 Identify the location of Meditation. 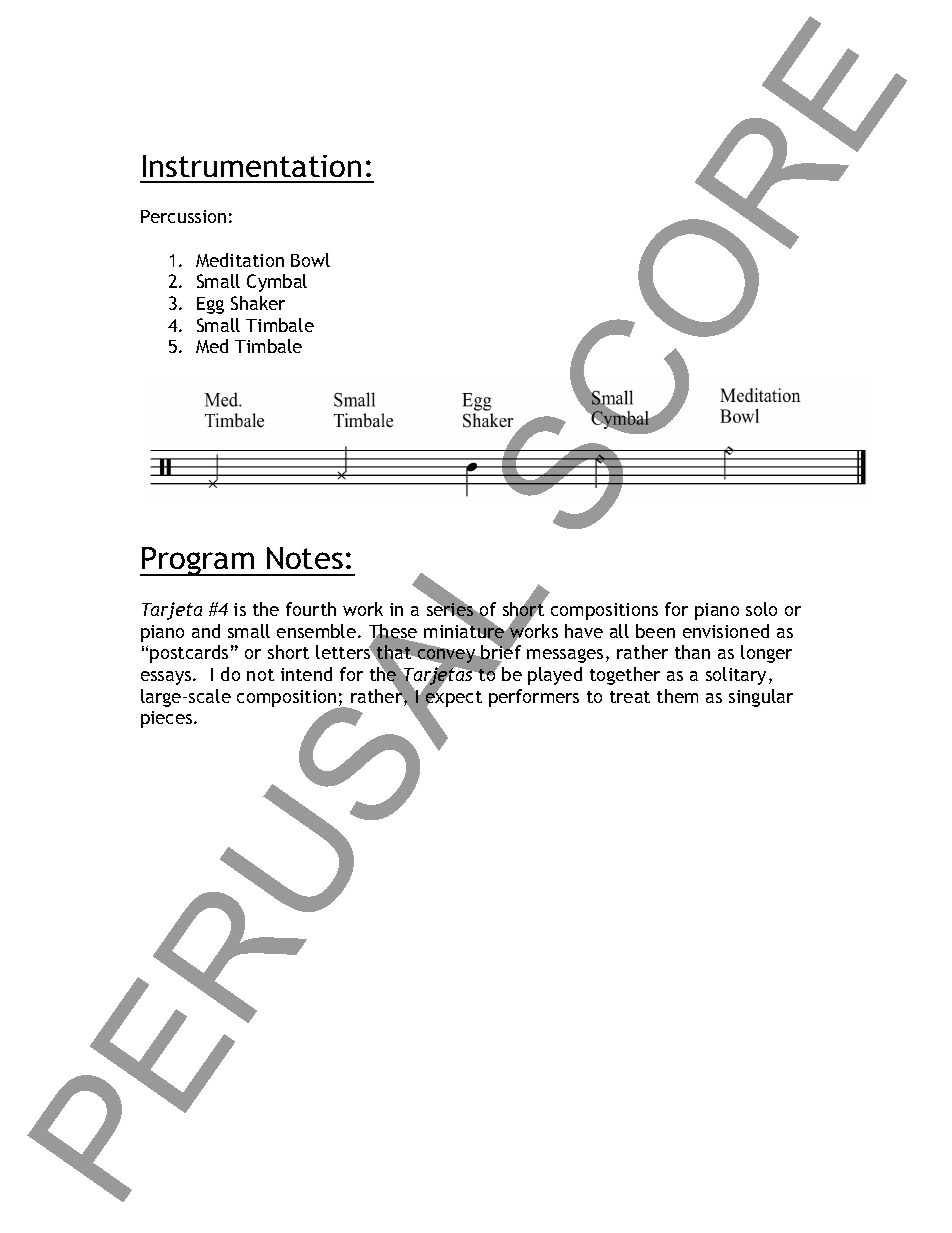
(240, 260).
